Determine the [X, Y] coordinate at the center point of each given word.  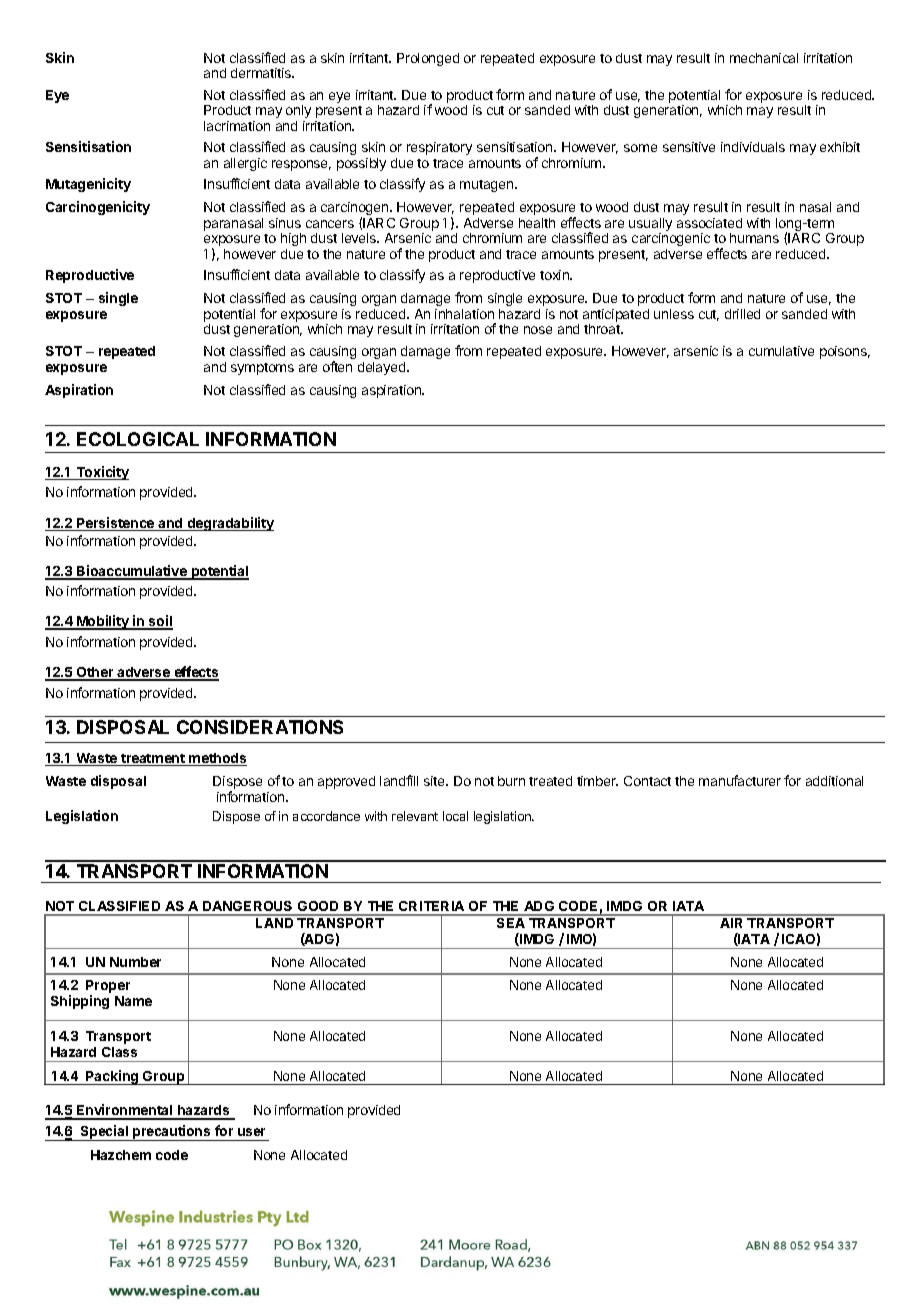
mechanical [764, 58]
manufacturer [740, 780]
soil [160, 622]
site [435, 781]
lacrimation [237, 126]
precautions [172, 1133]
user [251, 1132]
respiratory [439, 148]
